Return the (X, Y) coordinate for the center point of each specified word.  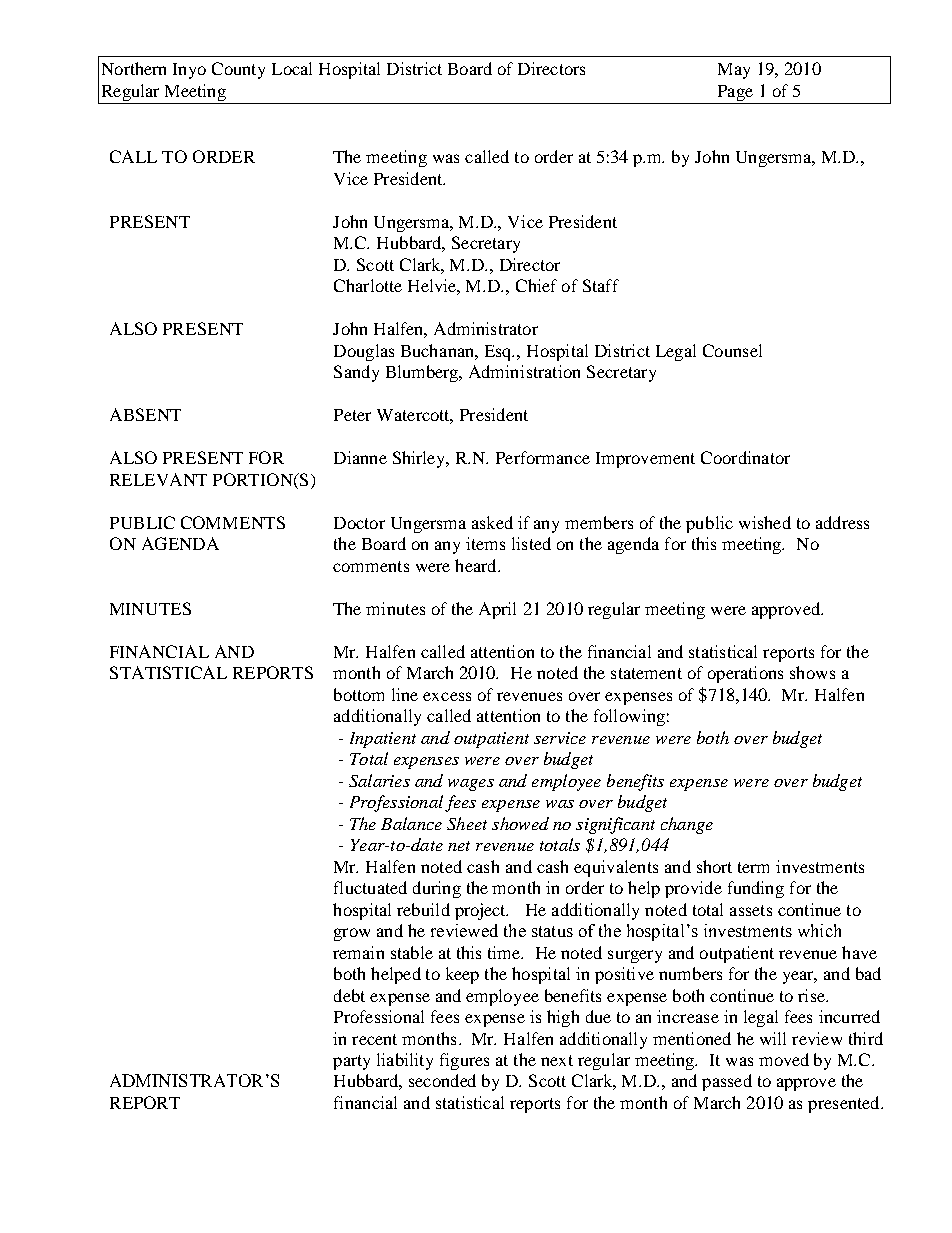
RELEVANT (158, 479)
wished (765, 522)
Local (292, 68)
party (351, 1062)
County (238, 70)
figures (464, 1061)
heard (477, 565)
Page (735, 93)
